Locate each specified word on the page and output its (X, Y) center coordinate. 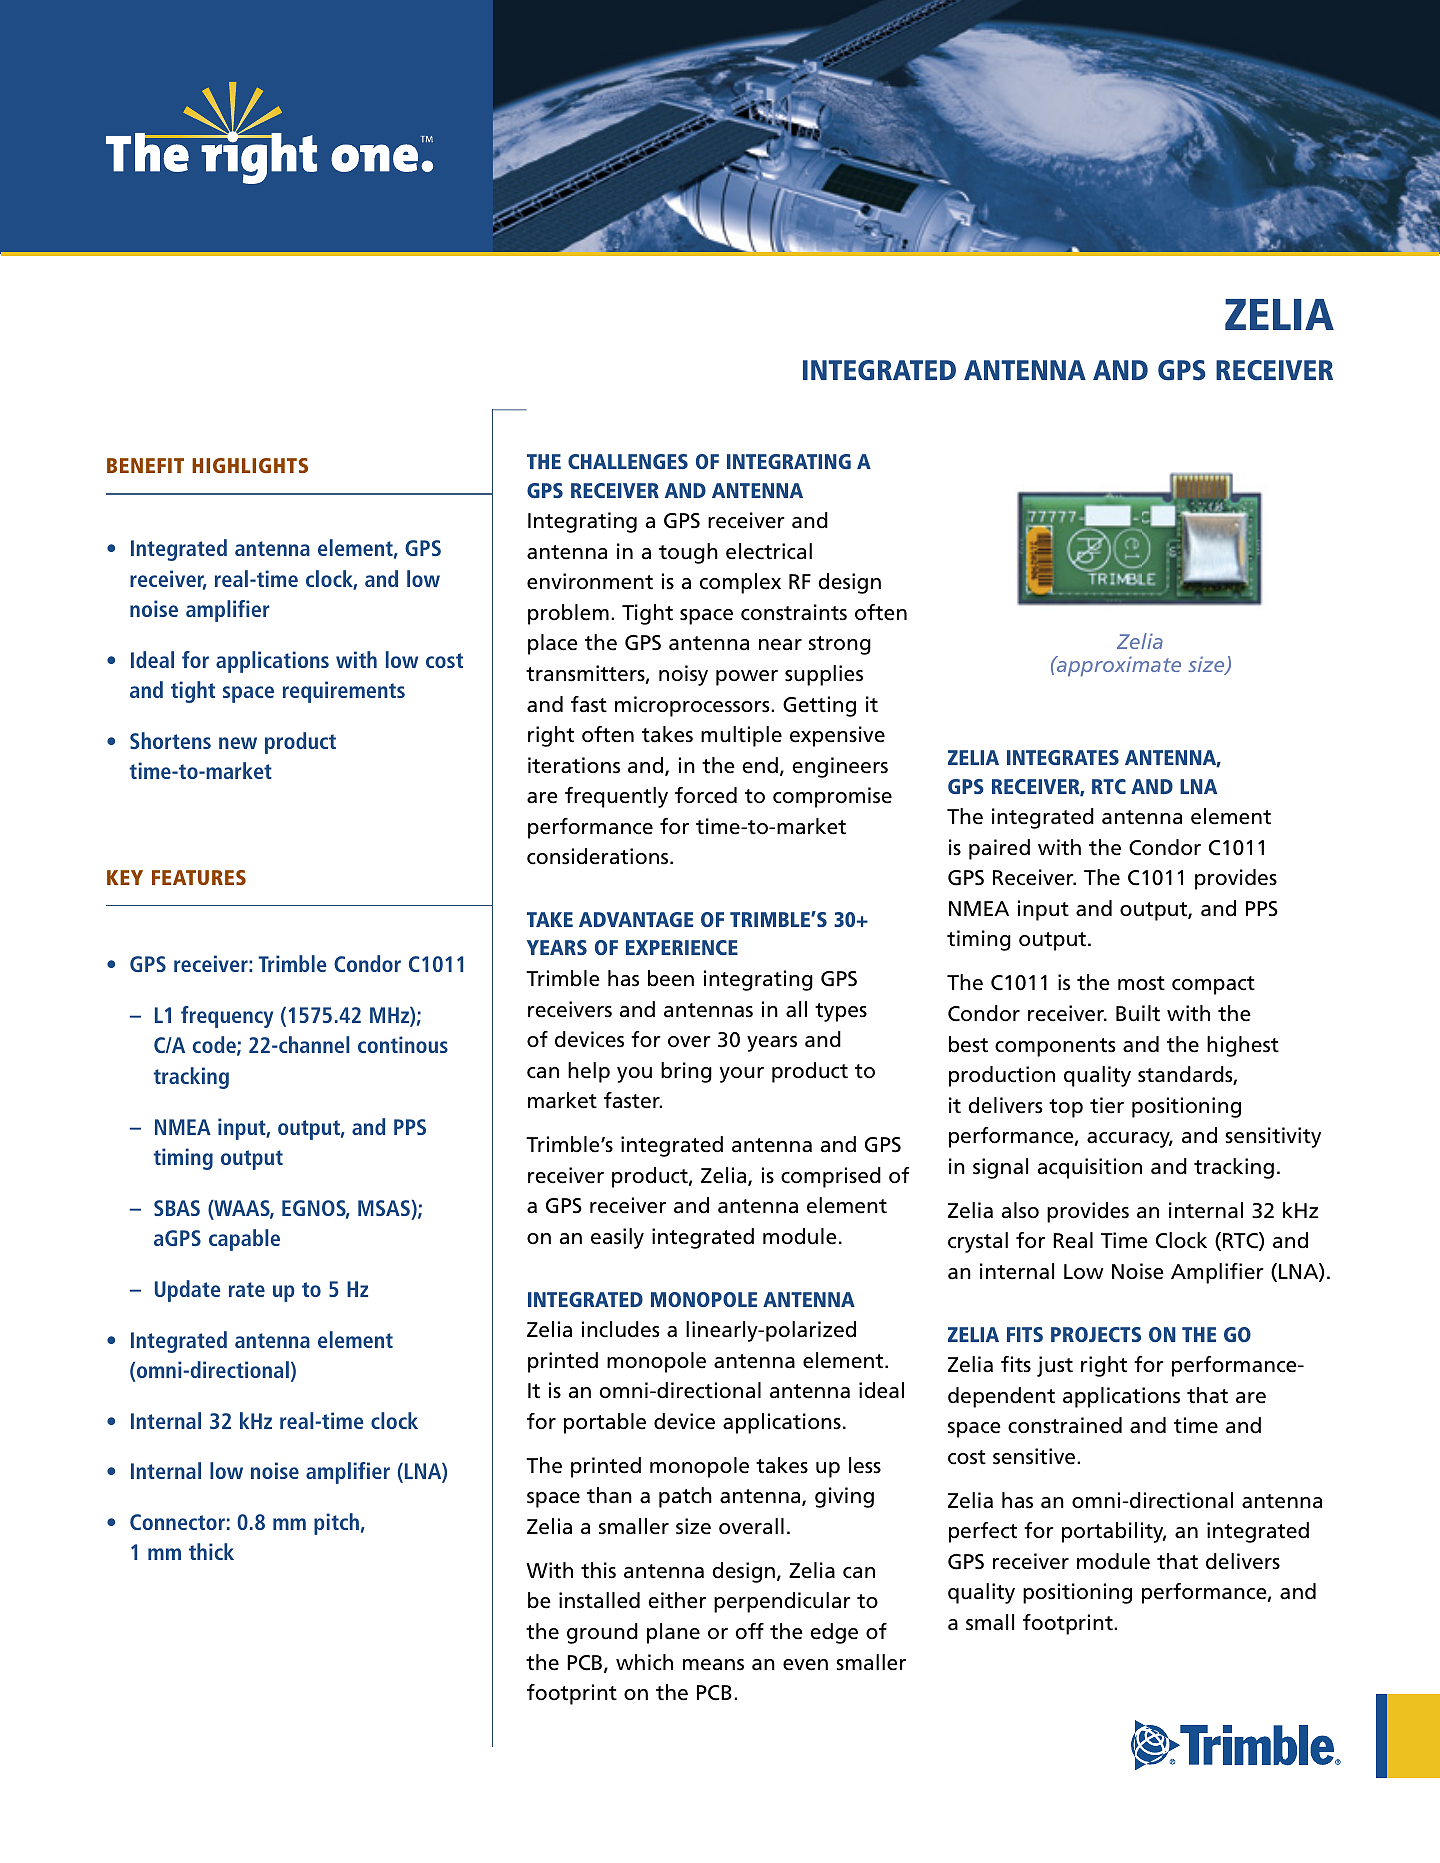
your (742, 1075)
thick (211, 1551)
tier (1107, 1105)
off (749, 1631)
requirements (344, 692)
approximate (1117, 666)
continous (403, 1044)
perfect (983, 1532)
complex (740, 583)
